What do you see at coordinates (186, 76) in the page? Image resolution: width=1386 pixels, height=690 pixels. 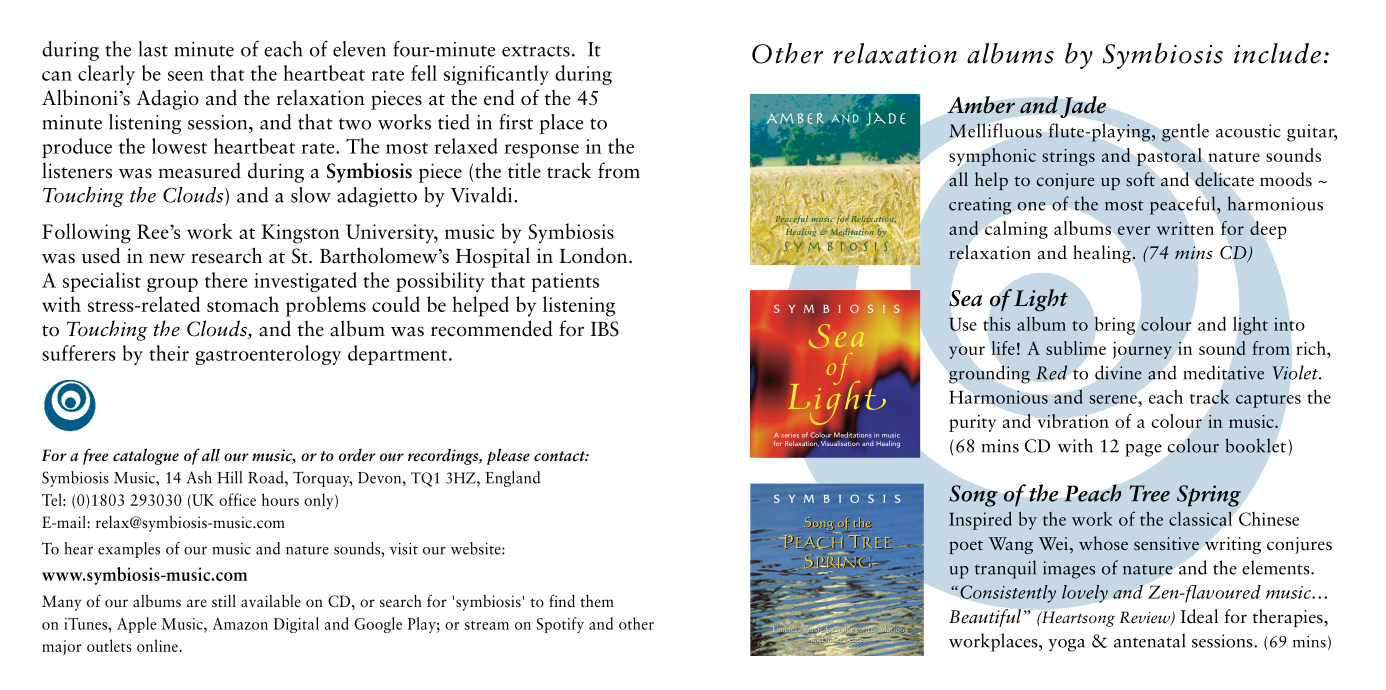 I see `seen` at bounding box center [186, 76].
